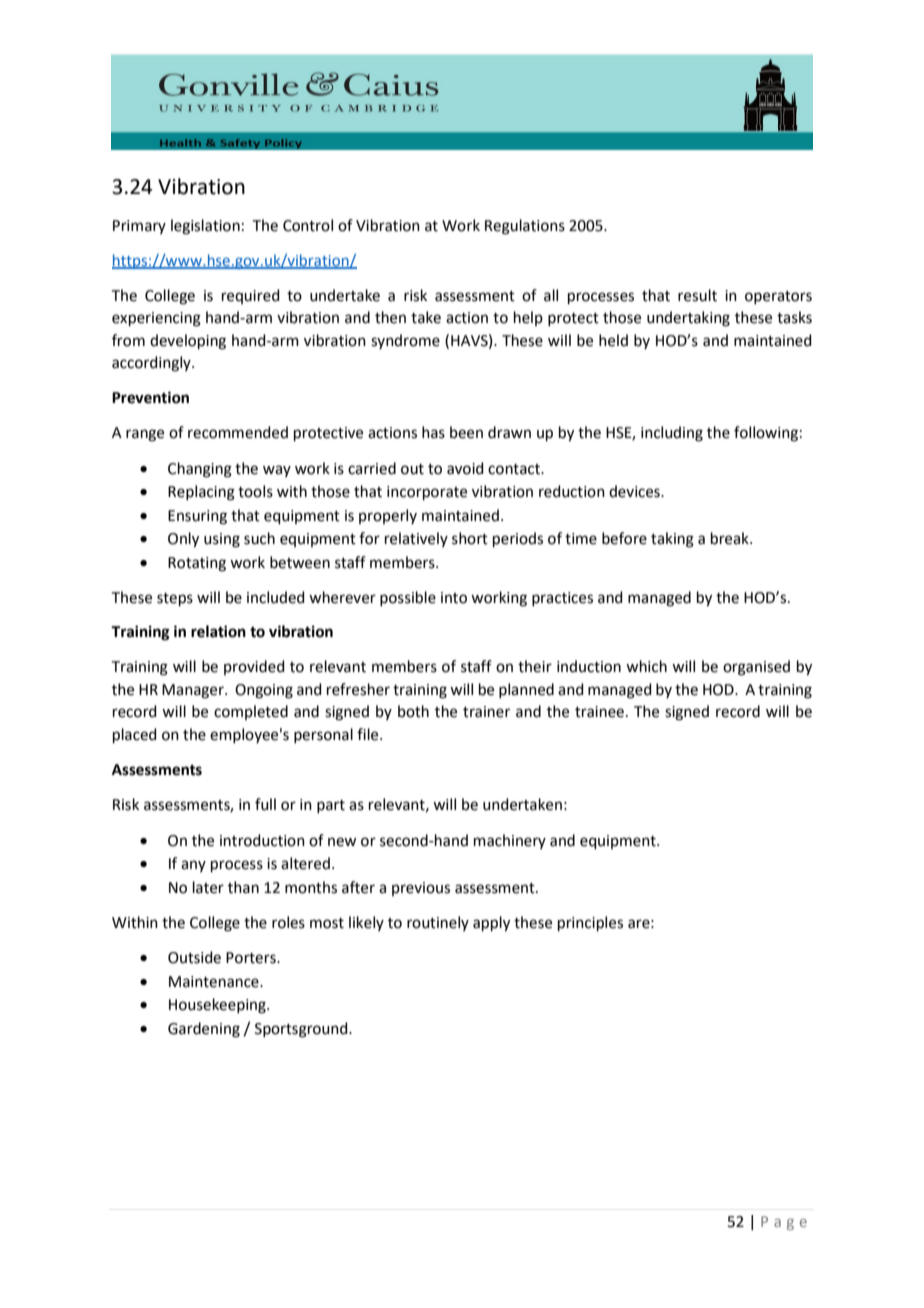  I want to click on relation, so click(218, 631).
